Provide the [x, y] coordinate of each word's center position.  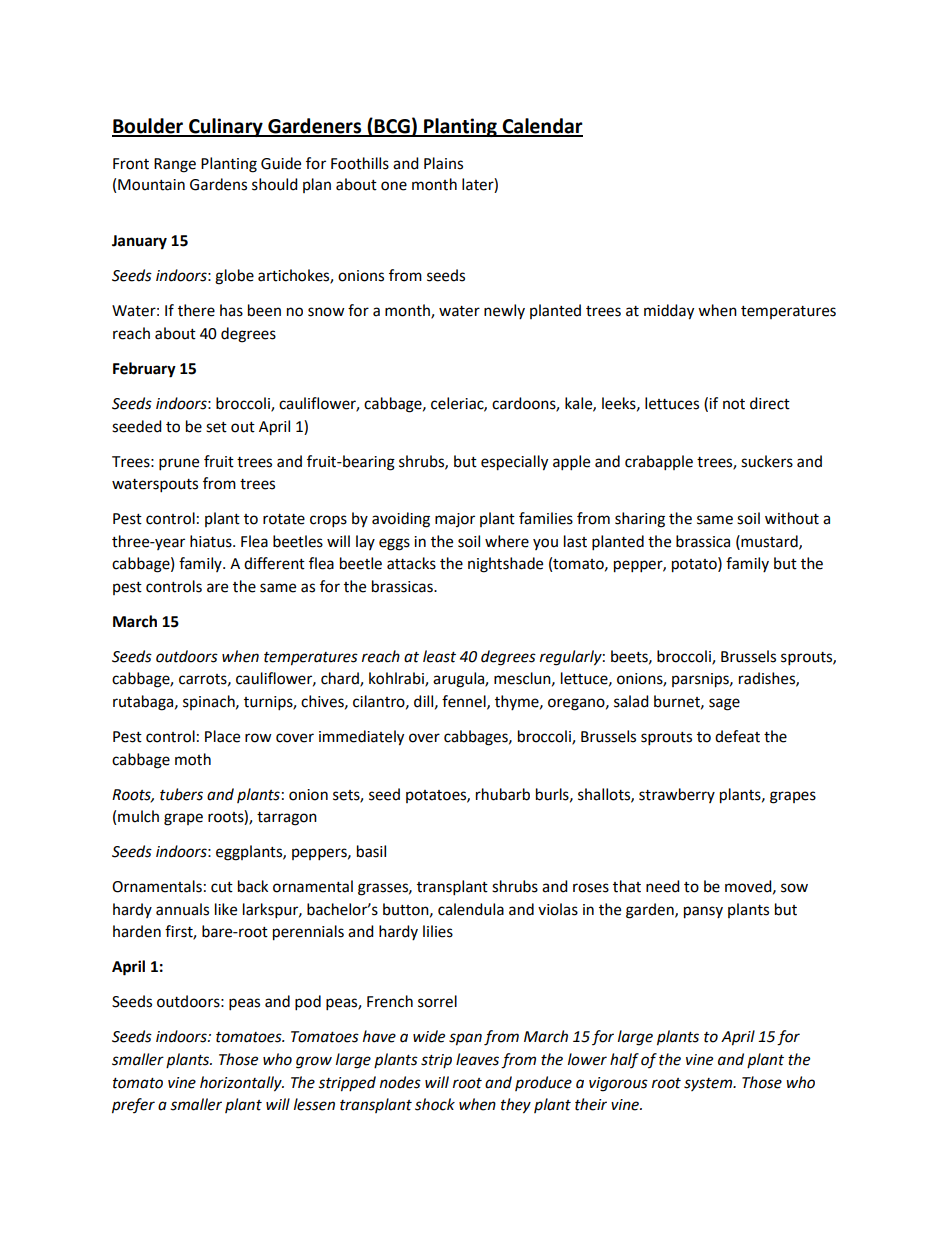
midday [669, 312]
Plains [443, 163]
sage [724, 704]
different [274, 563]
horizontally [242, 1084]
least [439, 656]
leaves [477, 1059]
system [709, 1084]
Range [175, 165]
